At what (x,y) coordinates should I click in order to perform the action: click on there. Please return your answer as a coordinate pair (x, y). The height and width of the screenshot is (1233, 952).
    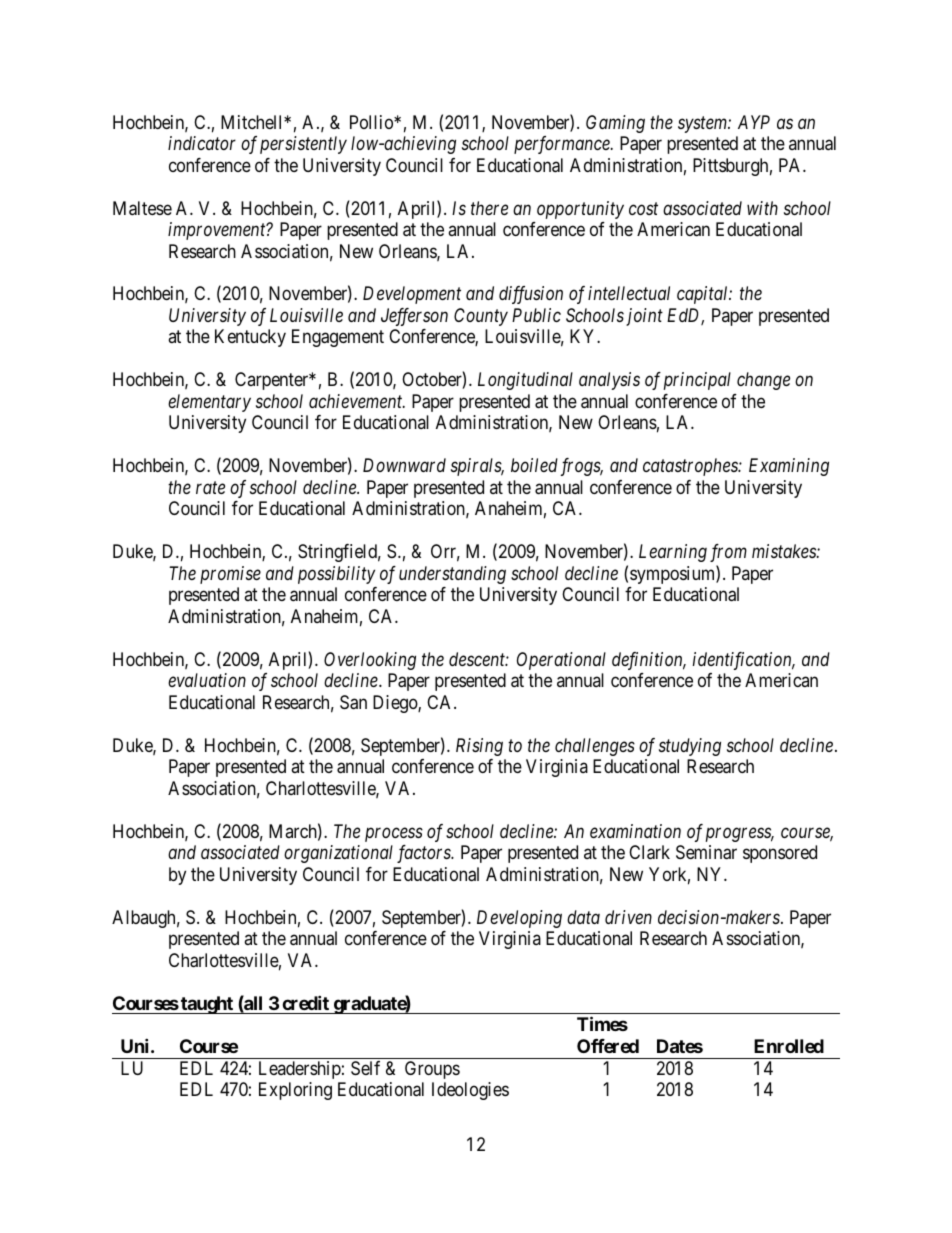
    Looking at the image, I should click on (489, 208).
